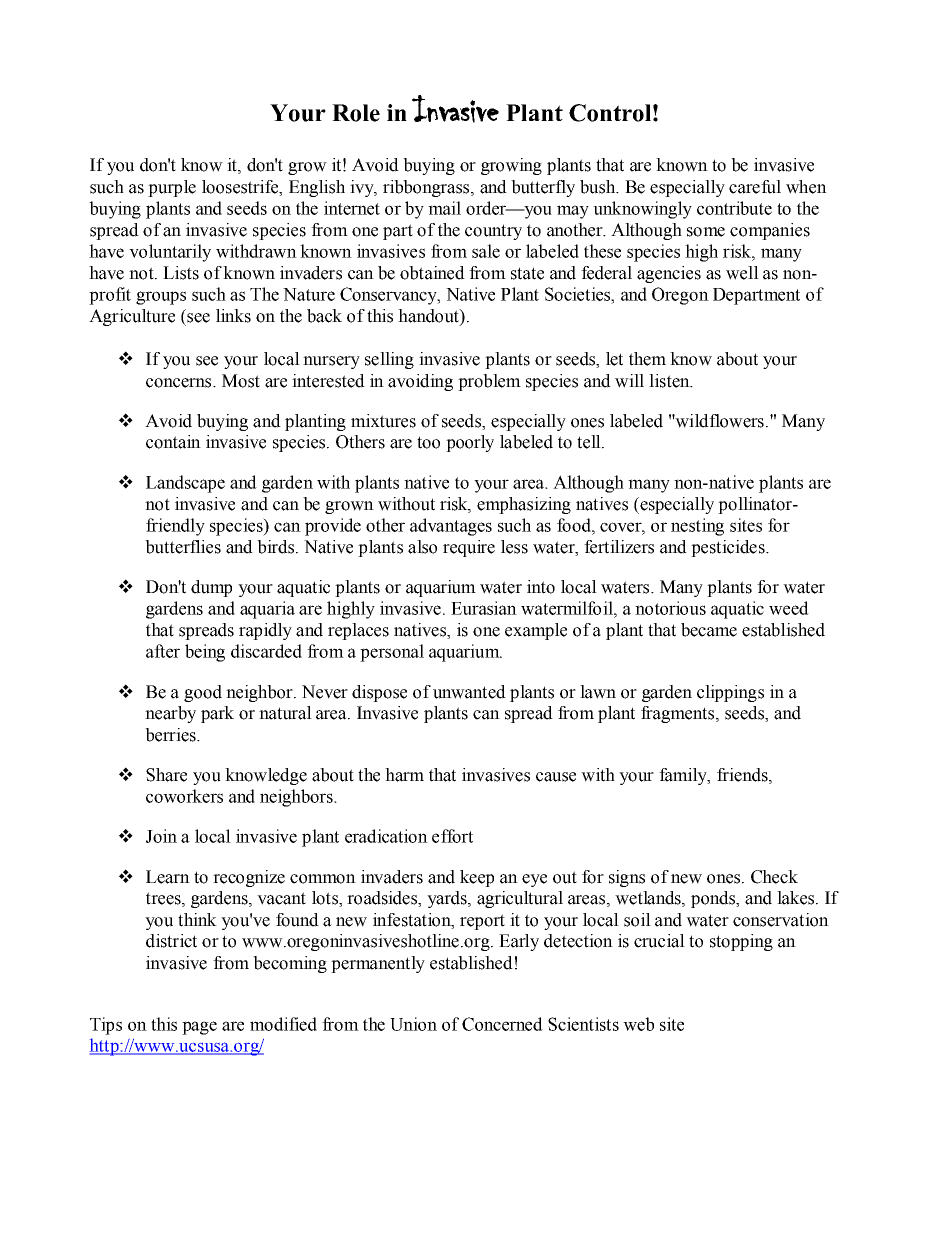 This document has height=1233, width=952. What do you see at coordinates (211, 588) in the document?
I see `dump` at bounding box center [211, 588].
